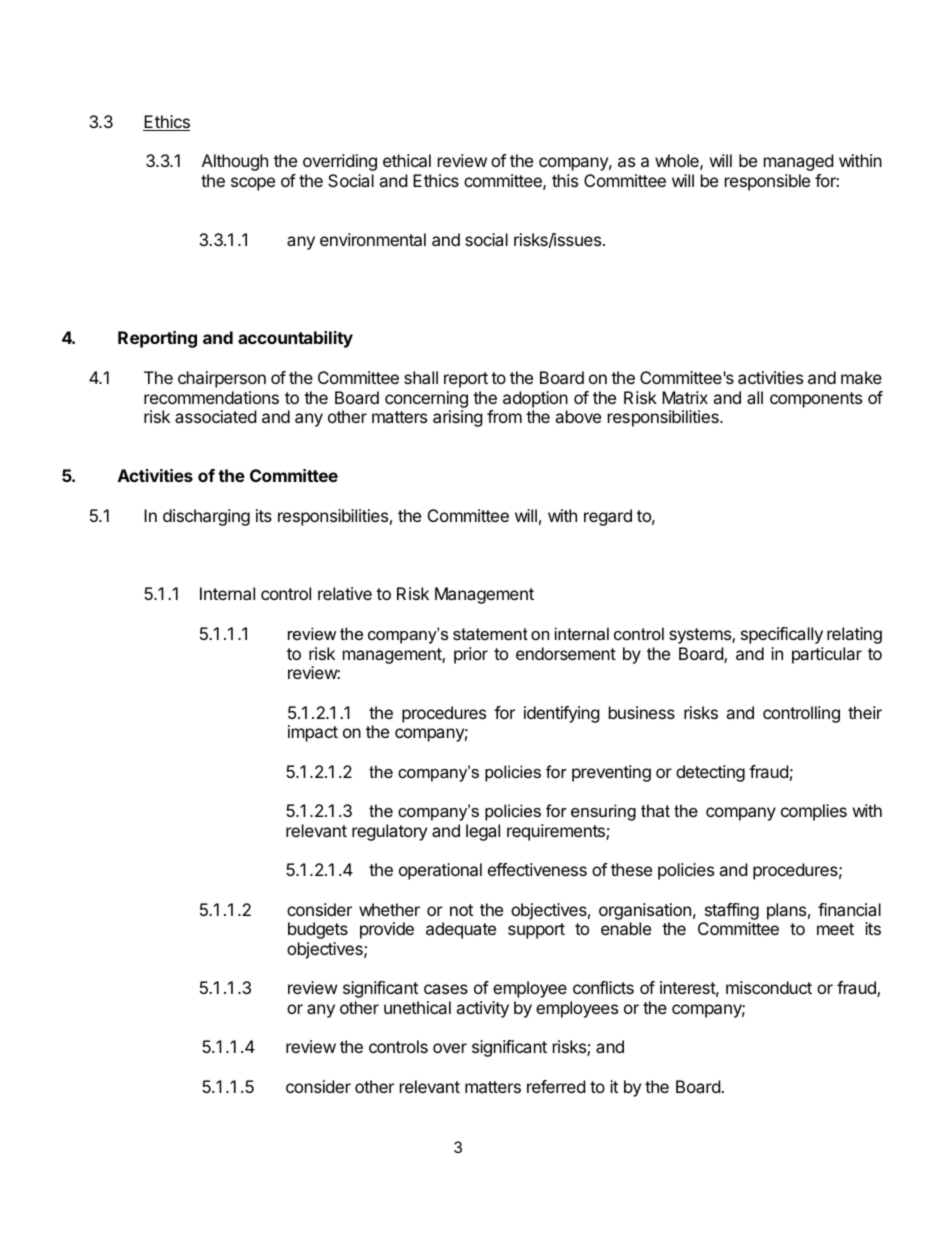 Image resolution: width=952 pixels, height=1233 pixels. I want to click on regard, so click(608, 517).
